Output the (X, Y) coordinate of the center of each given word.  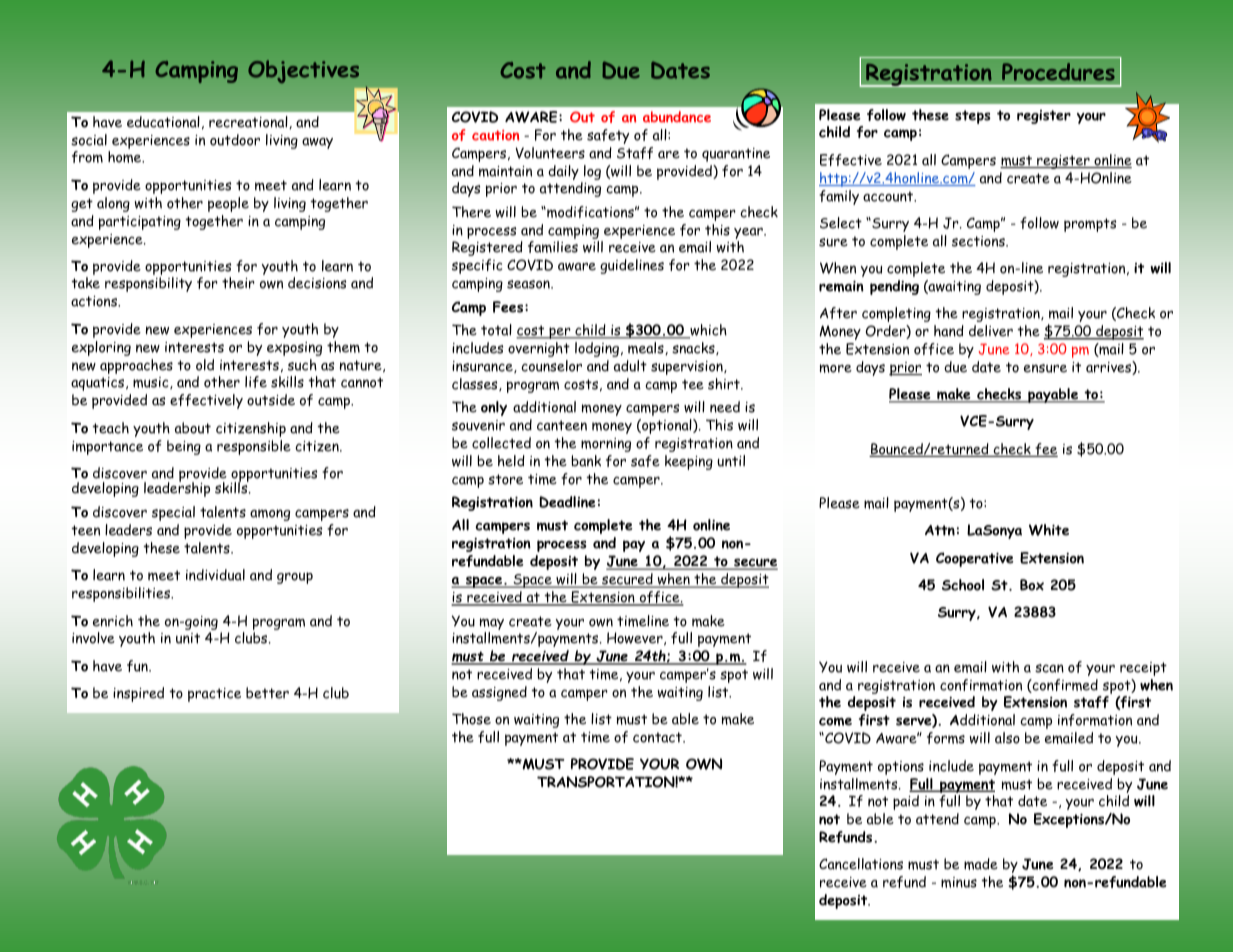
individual (215, 575)
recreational (249, 122)
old (205, 365)
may (492, 624)
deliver (991, 331)
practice (214, 695)
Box (1032, 585)
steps (973, 117)
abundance (677, 117)
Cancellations (861, 864)
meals (647, 348)
